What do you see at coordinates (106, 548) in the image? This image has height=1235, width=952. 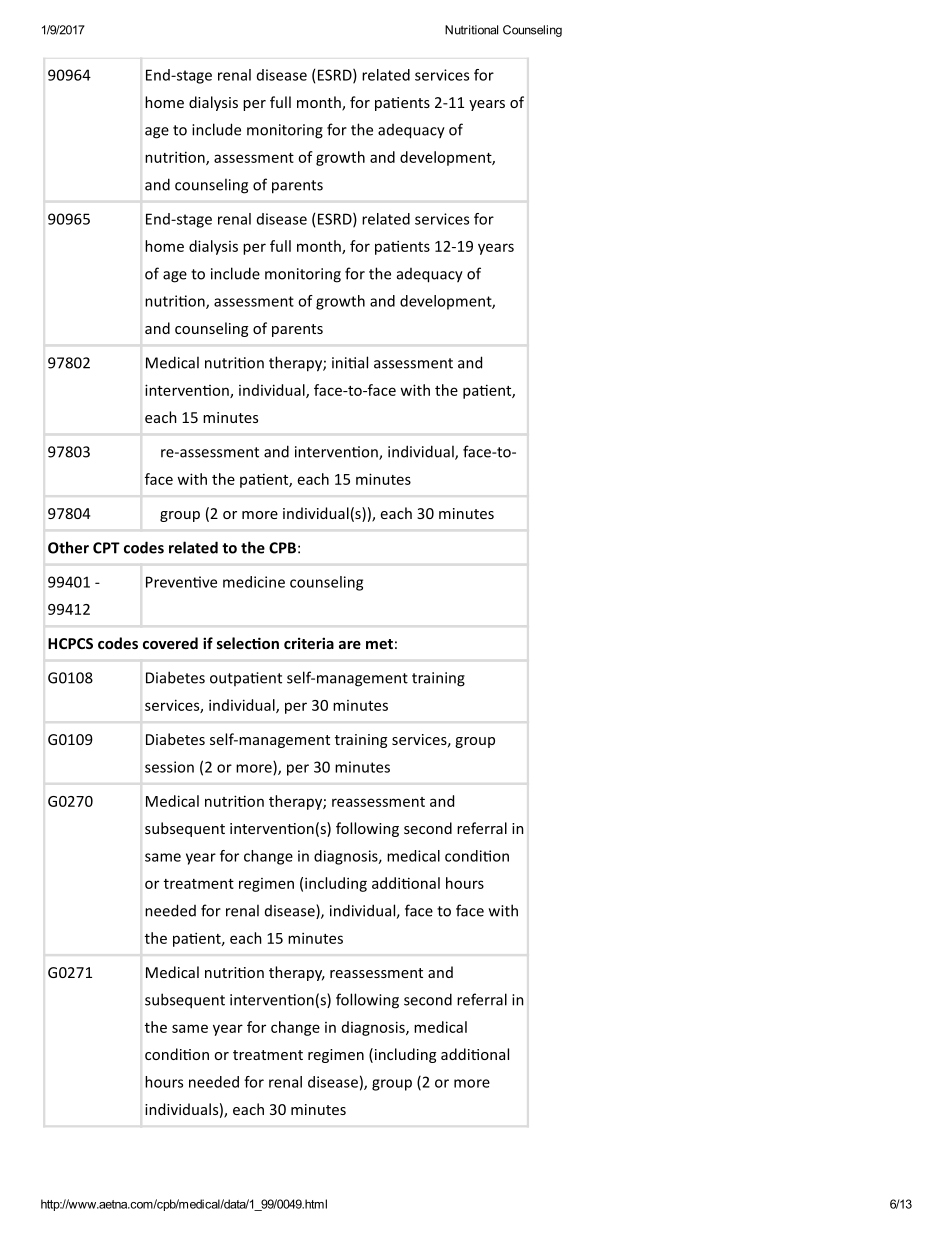 I see `CPT` at bounding box center [106, 548].
